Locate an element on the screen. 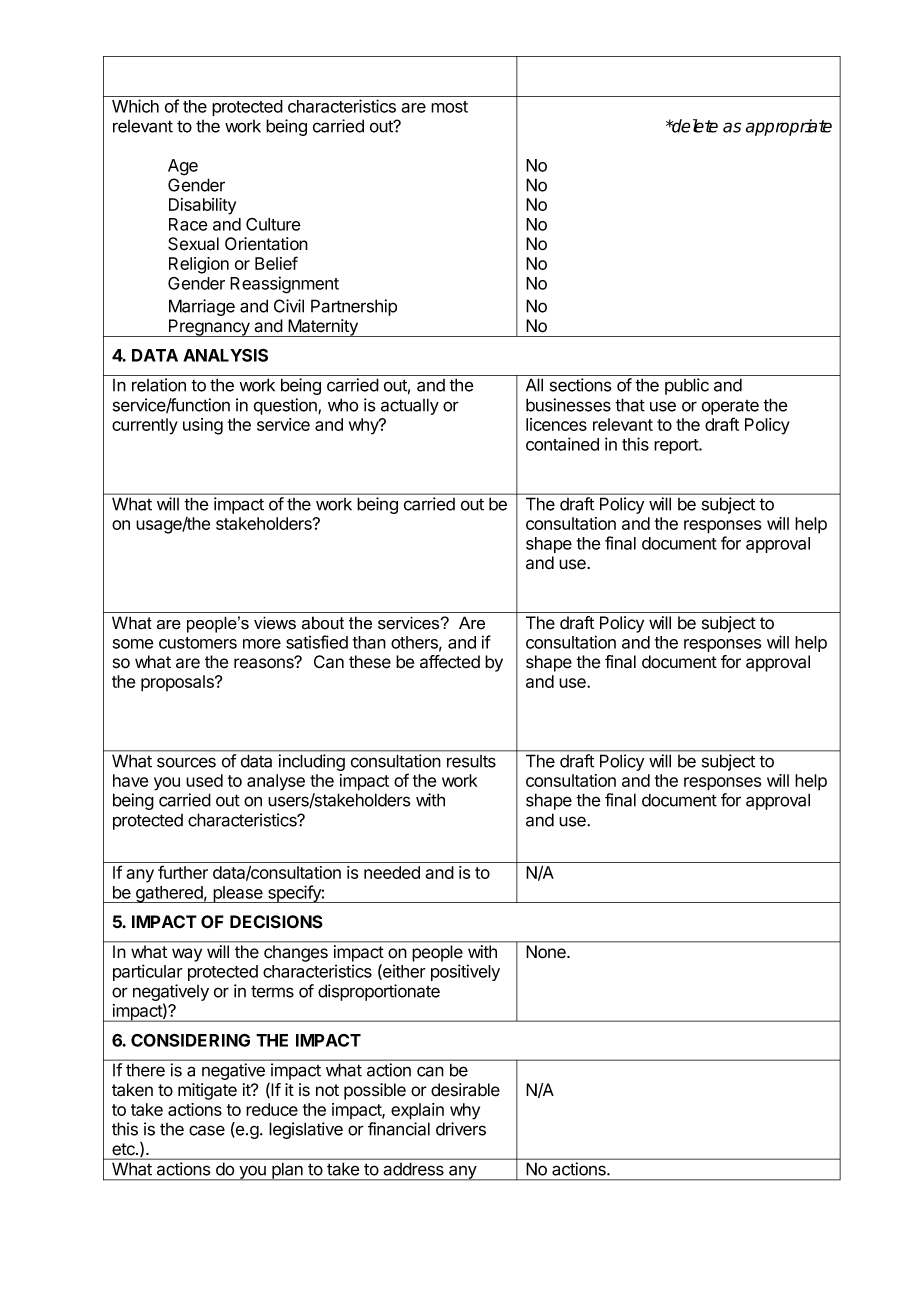 The height and width of the screenshot is (1308, 924). most is located at coordinates (449, 107).
